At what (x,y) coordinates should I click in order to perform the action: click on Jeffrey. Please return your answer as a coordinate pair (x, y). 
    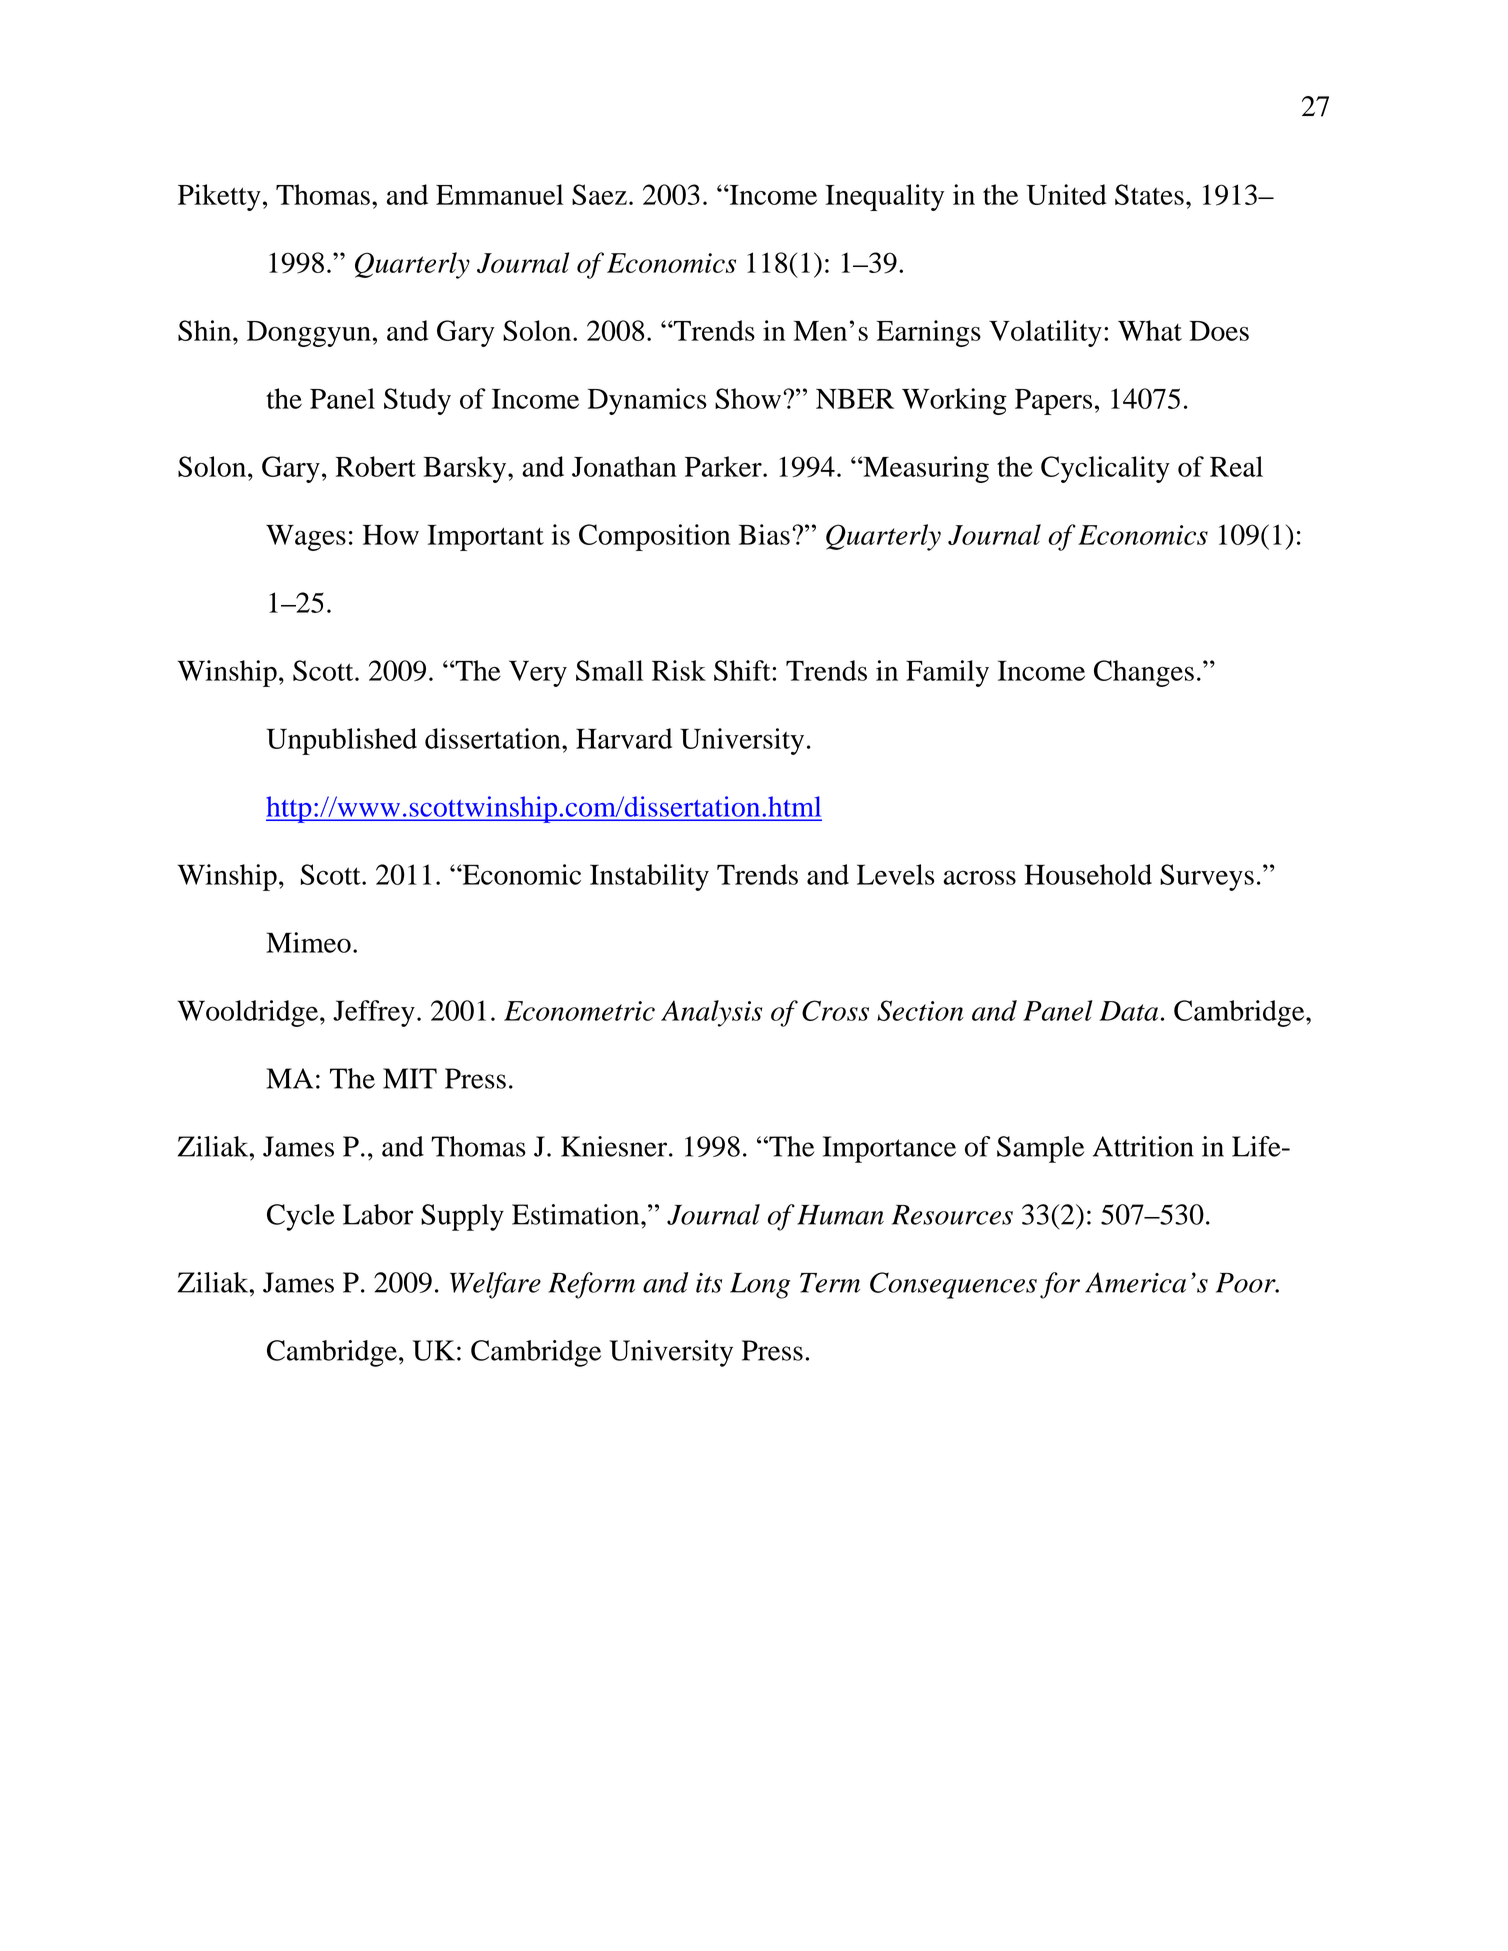
    Looking at the image, I should click on (374, 1013).
